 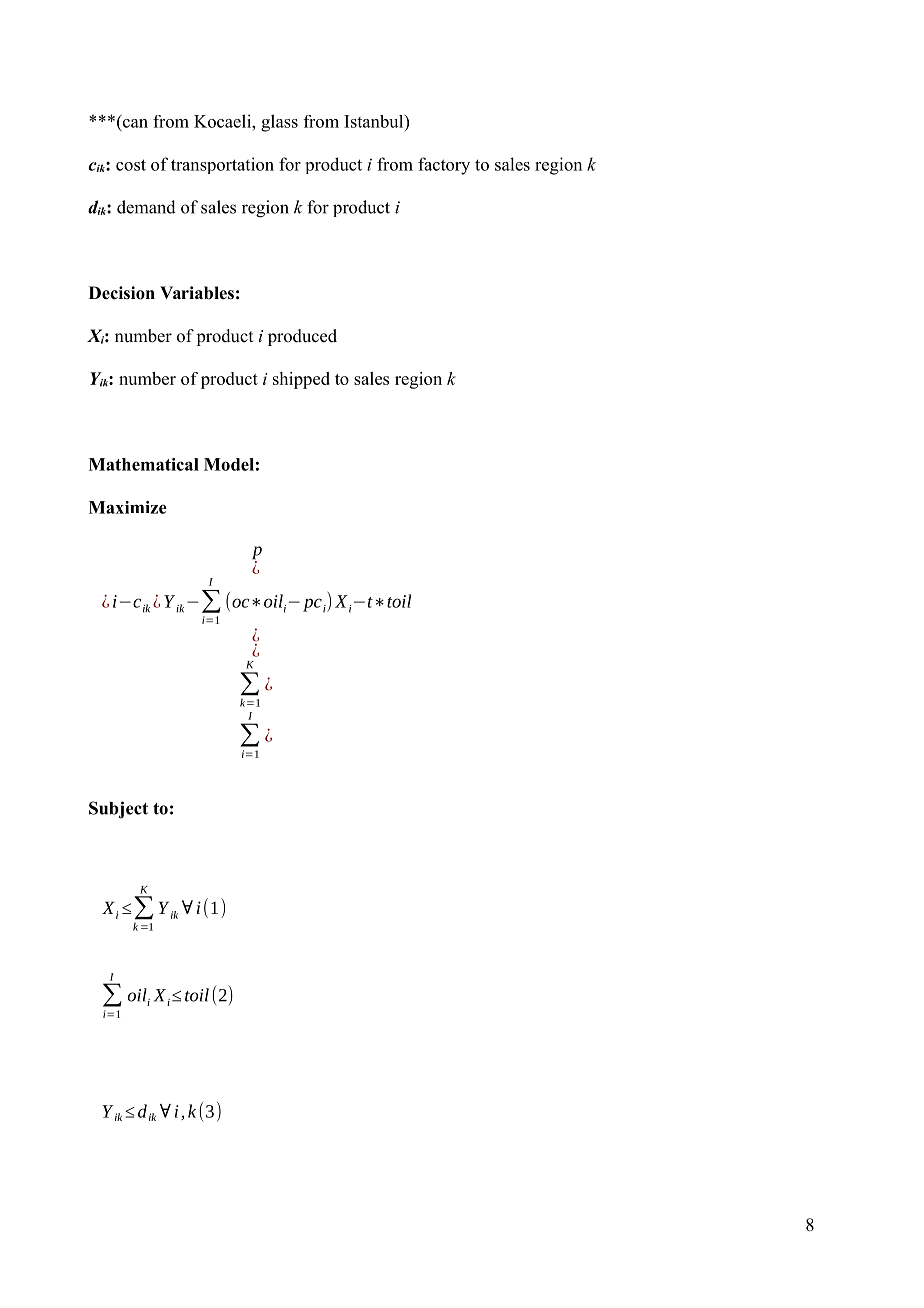 I want to click on Decision, so click(x=122, y=293).
